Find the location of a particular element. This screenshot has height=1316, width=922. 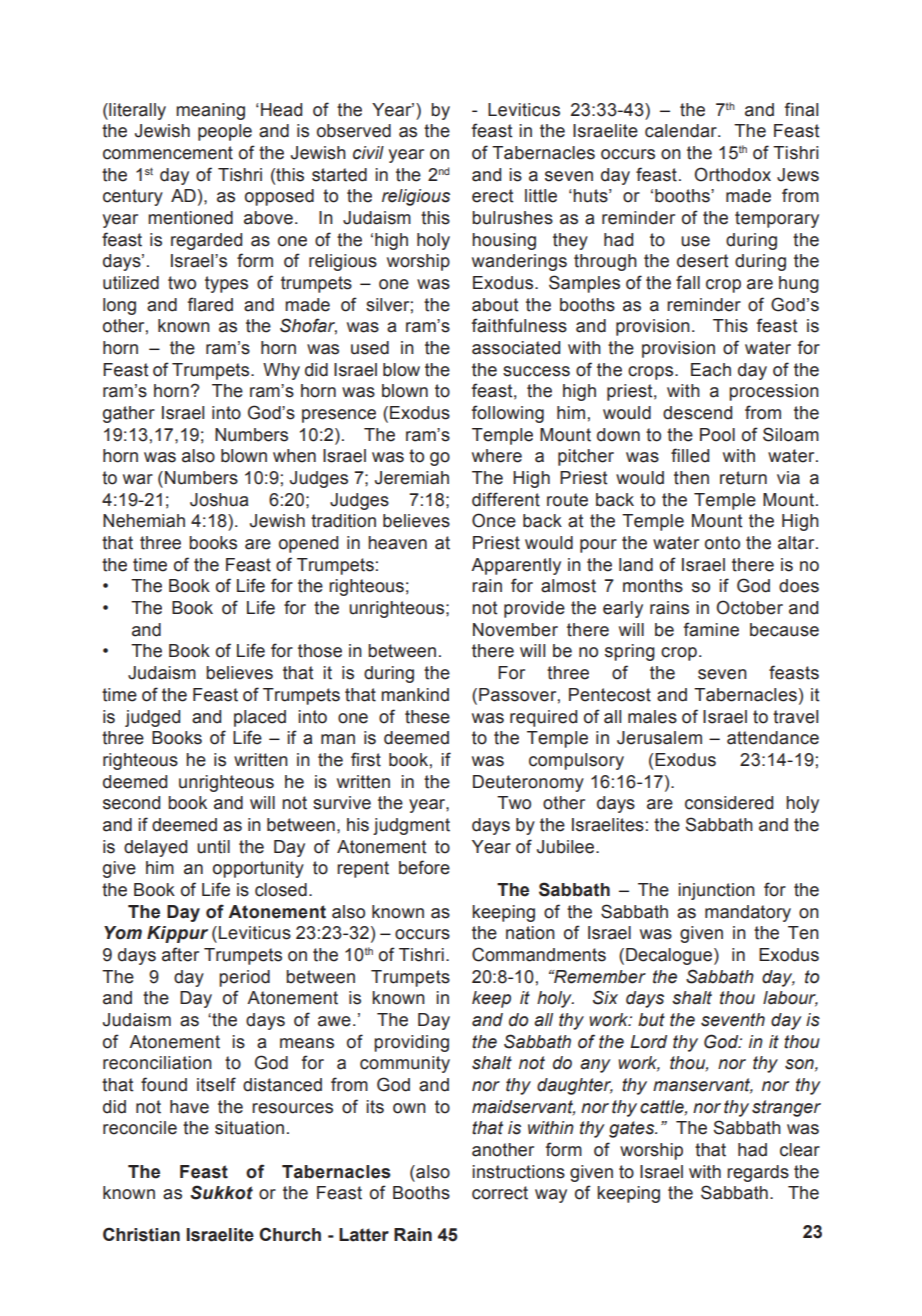

Apparently is located at coordinates (516, 566).
